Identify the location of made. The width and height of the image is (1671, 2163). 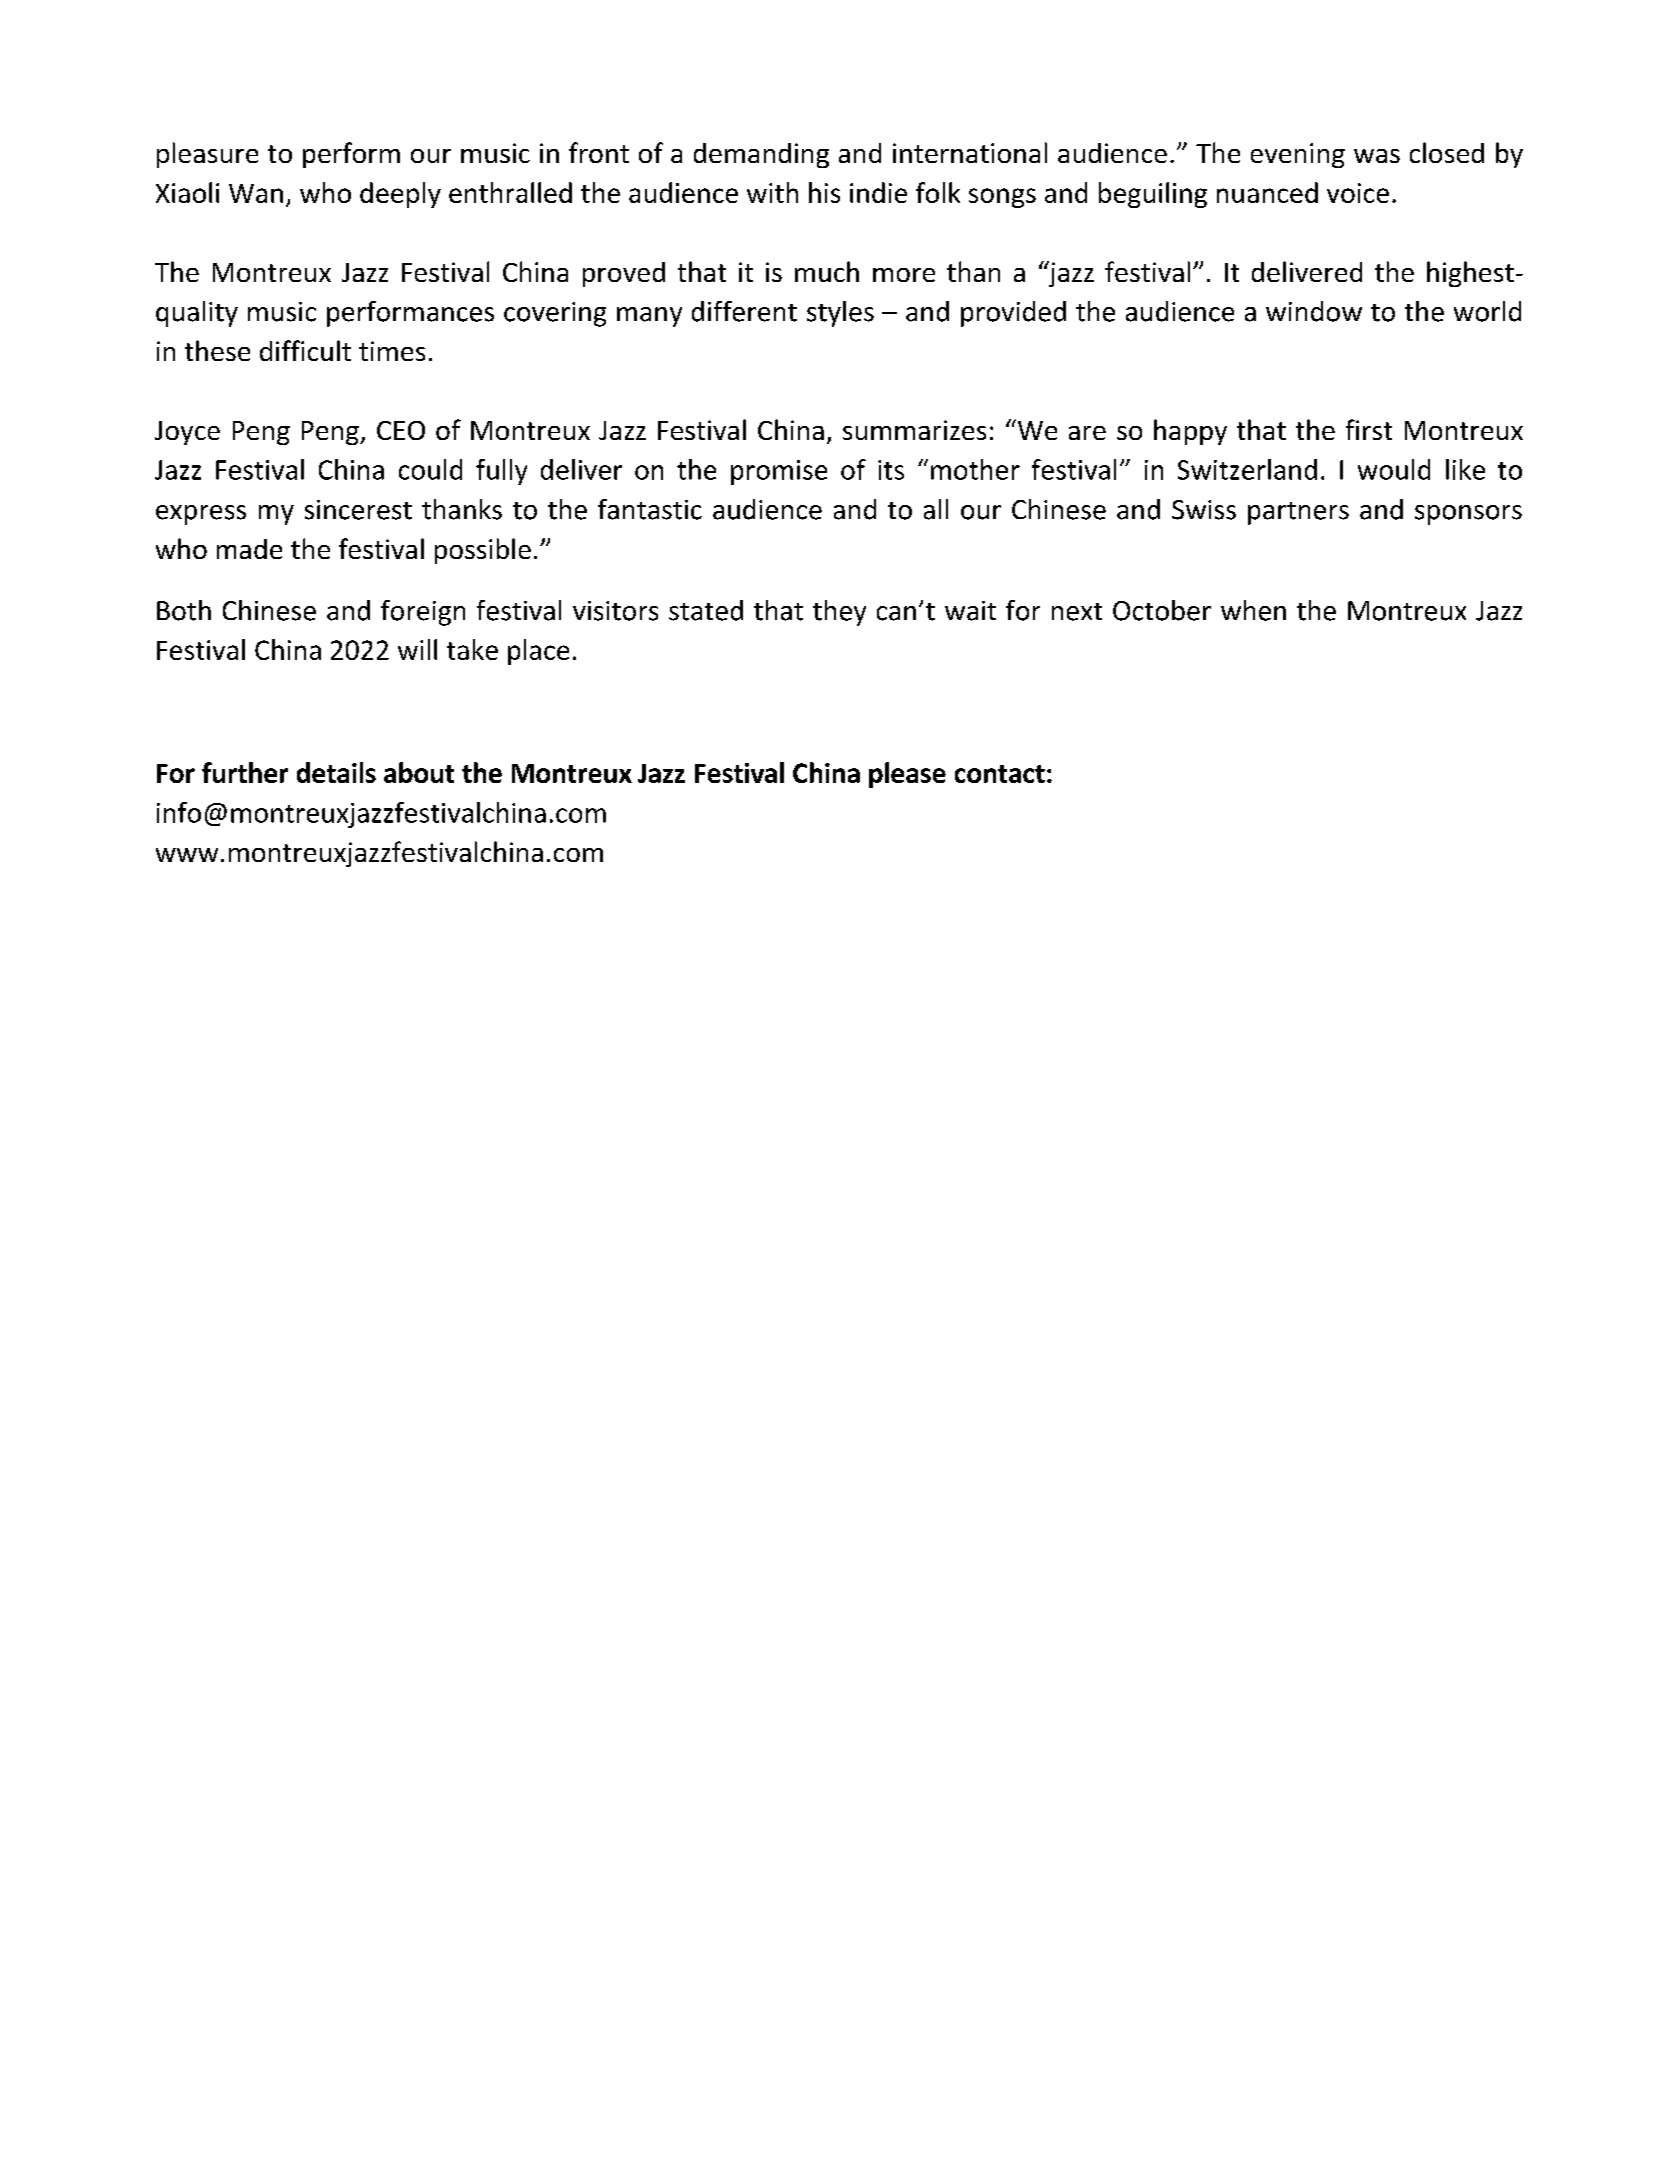
(249, 549).
